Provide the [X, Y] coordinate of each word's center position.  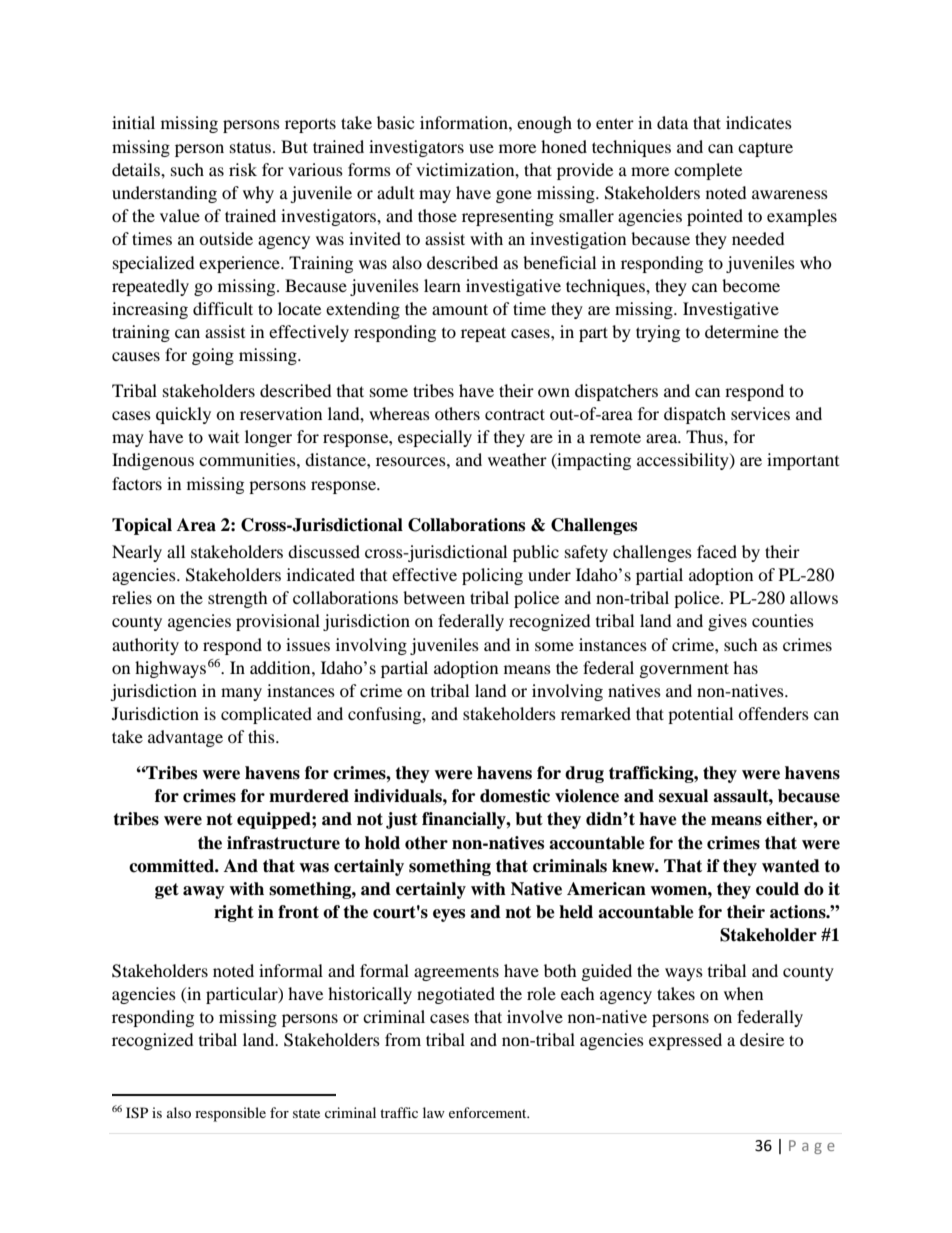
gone [514, 196]
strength [238, 599]
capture [765, 150]
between [434, 597]
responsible [230, 1114]
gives [727, 622]
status [250, 147]
